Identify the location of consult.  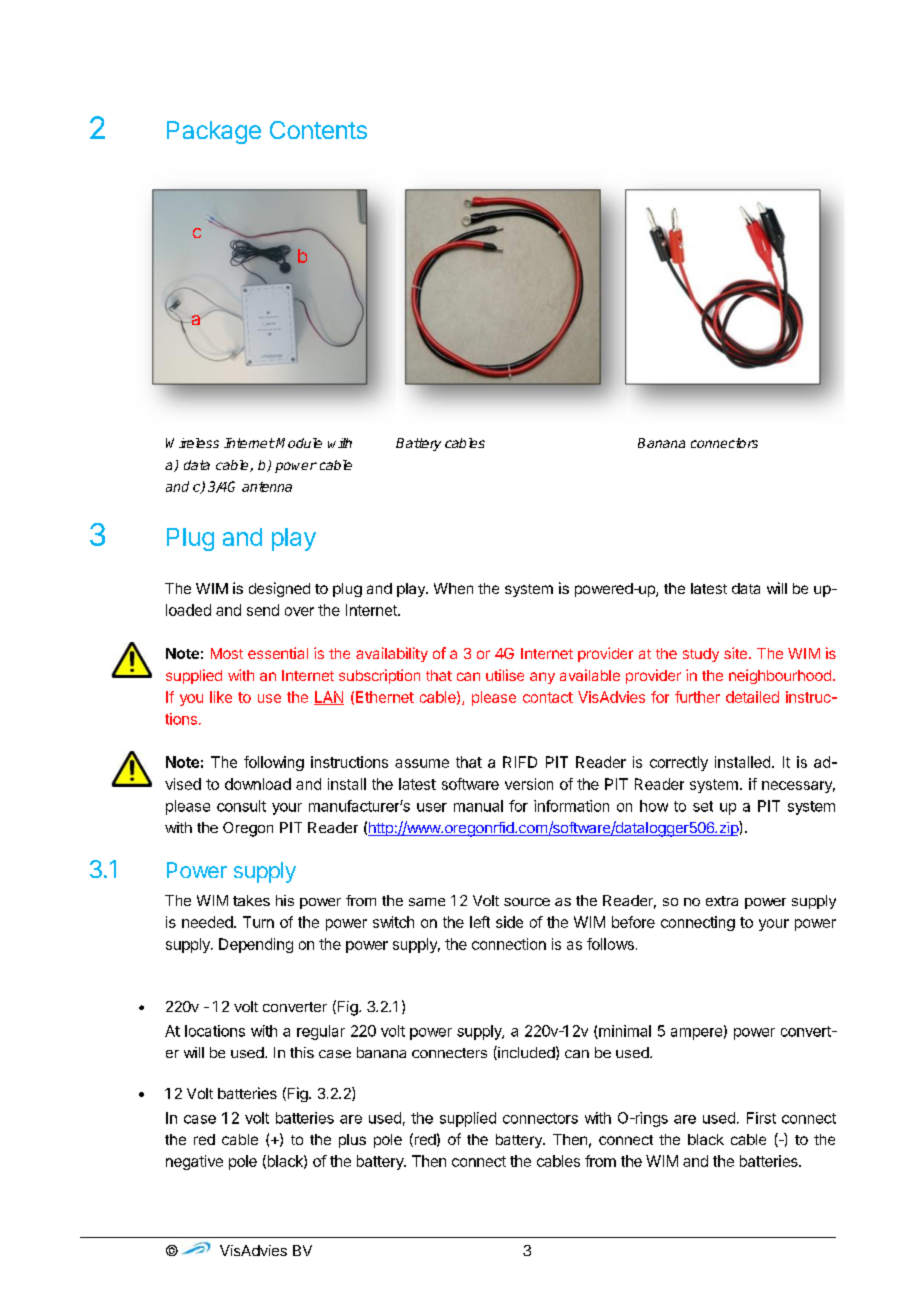
(241, 806).
